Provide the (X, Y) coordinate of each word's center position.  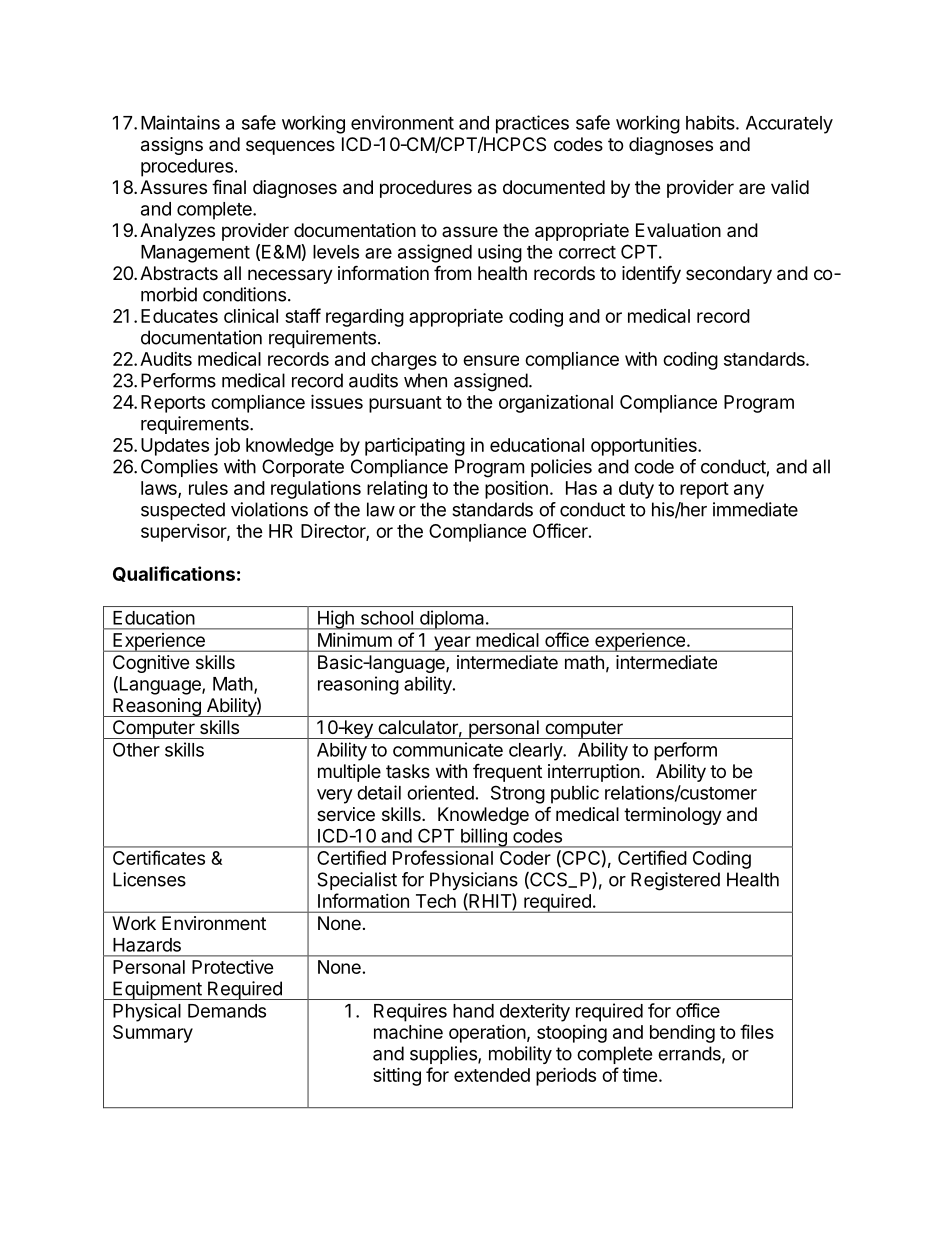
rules (208, 488)
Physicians (474, 881)
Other (136, 749)
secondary (729, 275)
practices (532, 124)
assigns (172, 146)
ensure (491, 360)
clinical (251, 315)
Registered (675, 881)
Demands (227, 1011)
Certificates (159, 857)
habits (711, 122)
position (516, 490)
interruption (594, 773)
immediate (755, 509)
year (452, 644)
